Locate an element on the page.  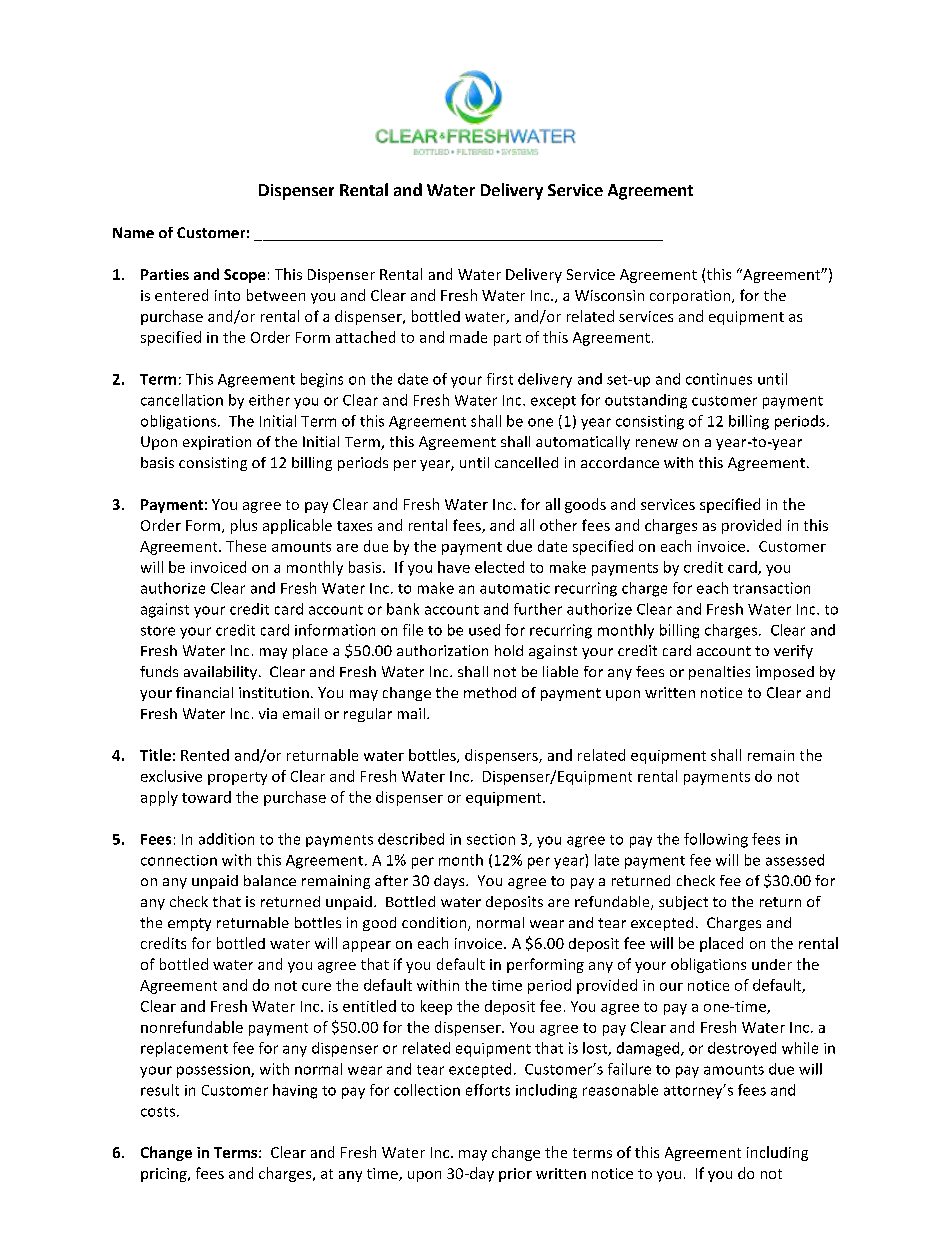
method is located at coordinates (490, 692).
